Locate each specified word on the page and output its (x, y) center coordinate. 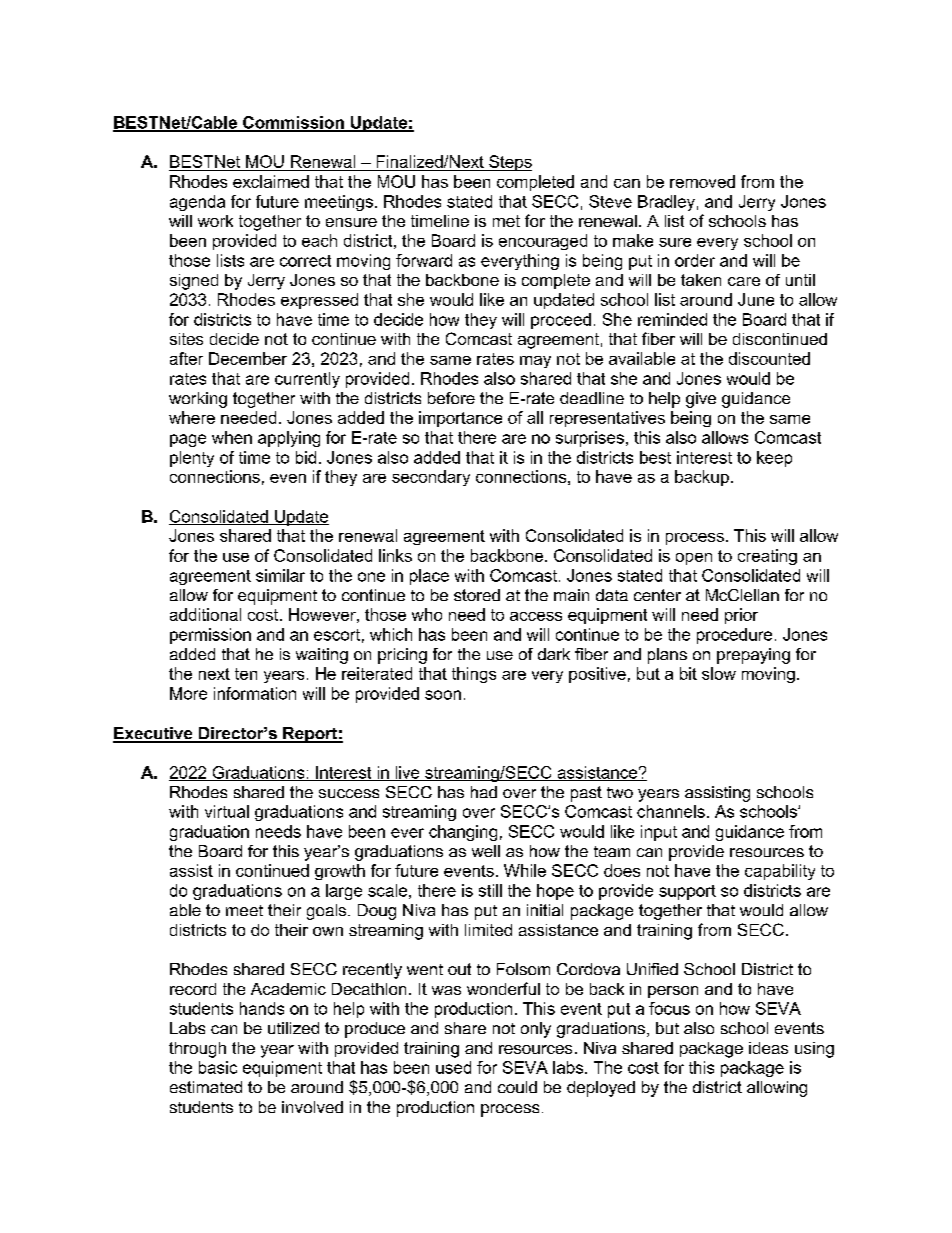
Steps (509, 163)
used (453, 1067)
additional (205, 614)
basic (218, 1067)
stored (477, 595)
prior (741, 616)
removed (702, 181)
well (486, 851)
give (701, 400)
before (451, 398)
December (248, 358)
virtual (227, 811)
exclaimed (271, 181)
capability (780, 872)
